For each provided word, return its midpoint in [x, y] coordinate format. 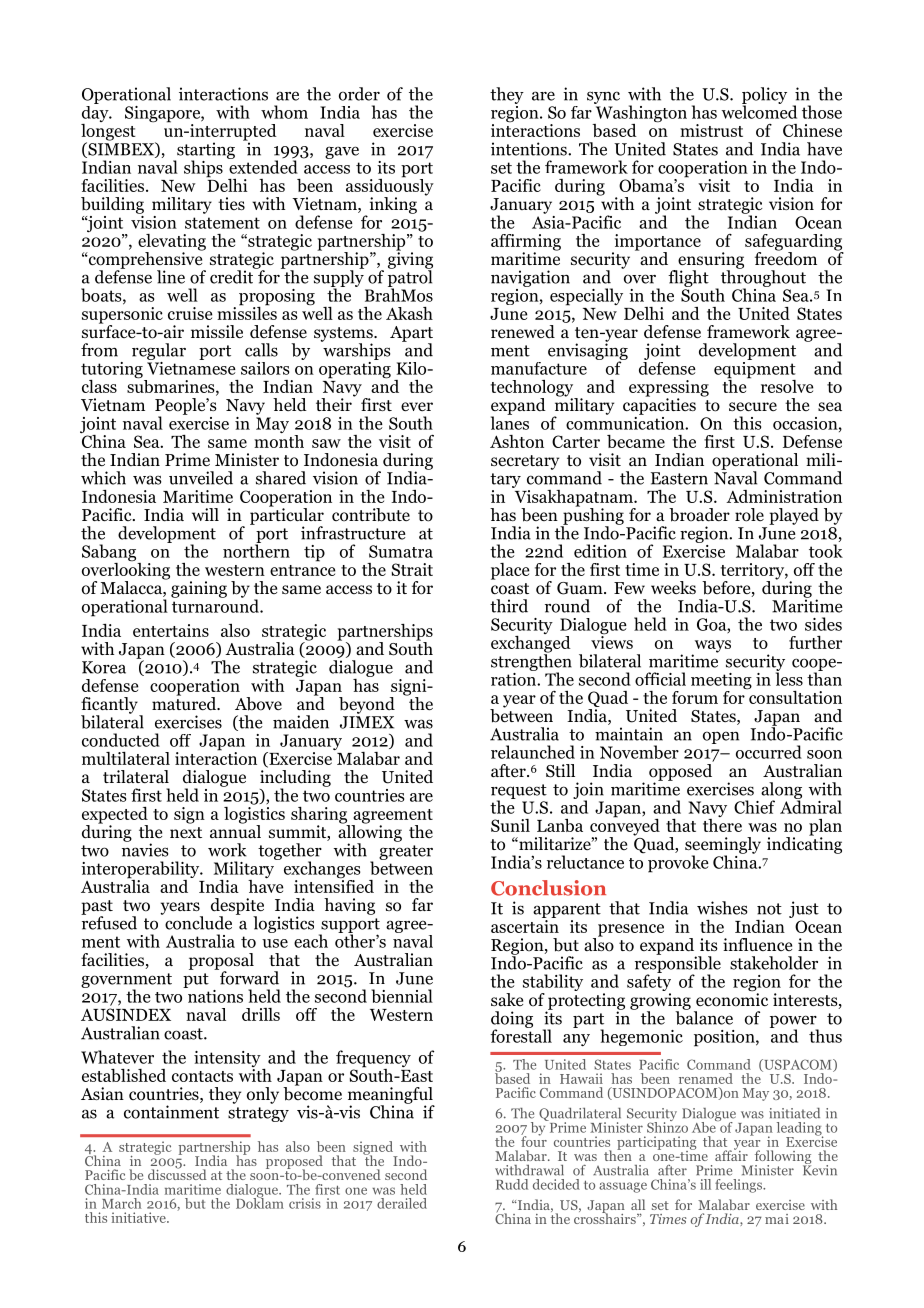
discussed [177, 1173]
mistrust [711, 130]
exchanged [531, 644]
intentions [530, 149]
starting [205, 151]
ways [711, 647]
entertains [171, 630]
